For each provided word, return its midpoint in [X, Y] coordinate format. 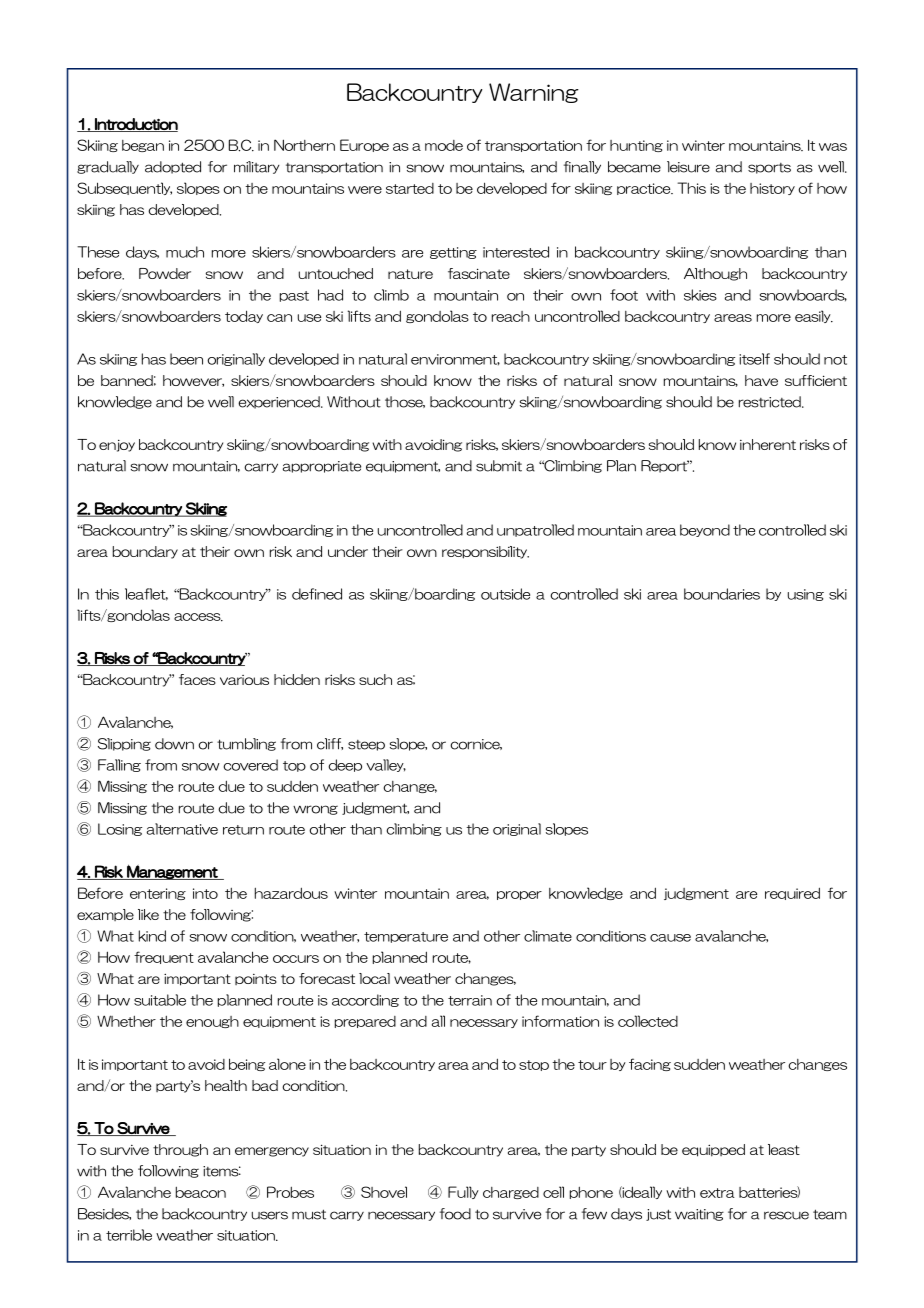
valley [386, 765]
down [174, 744]
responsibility [485, 552]
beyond [705, 530]
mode [444, 145]
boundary [145, 552]
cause [670, 938]
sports [769, 168]
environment [455, 360]
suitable [160, 1000]
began [143, 146]
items [222, 1171]
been [186, 359]
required [792, 893]
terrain [470, 1000]
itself [754, 359]
